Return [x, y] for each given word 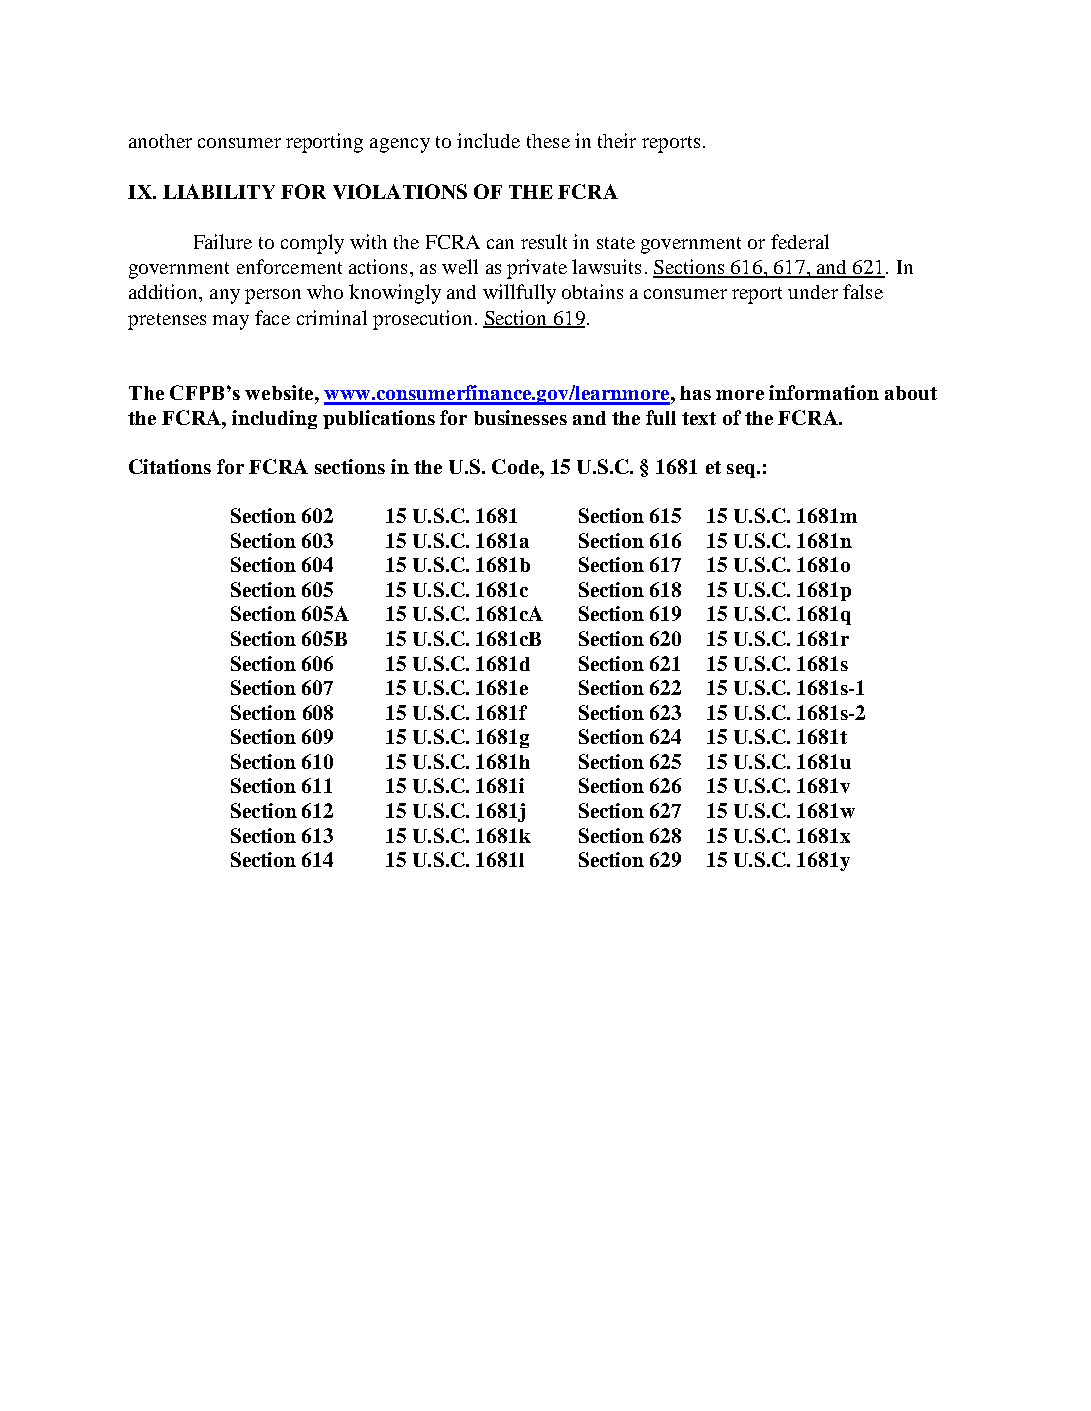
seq [742, 471]
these [548, 141]
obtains [592, 291]
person [273, 296]
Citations [170, 466]
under [813, 292]
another [160, 141]
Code [516, 466]
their [617, 140]
